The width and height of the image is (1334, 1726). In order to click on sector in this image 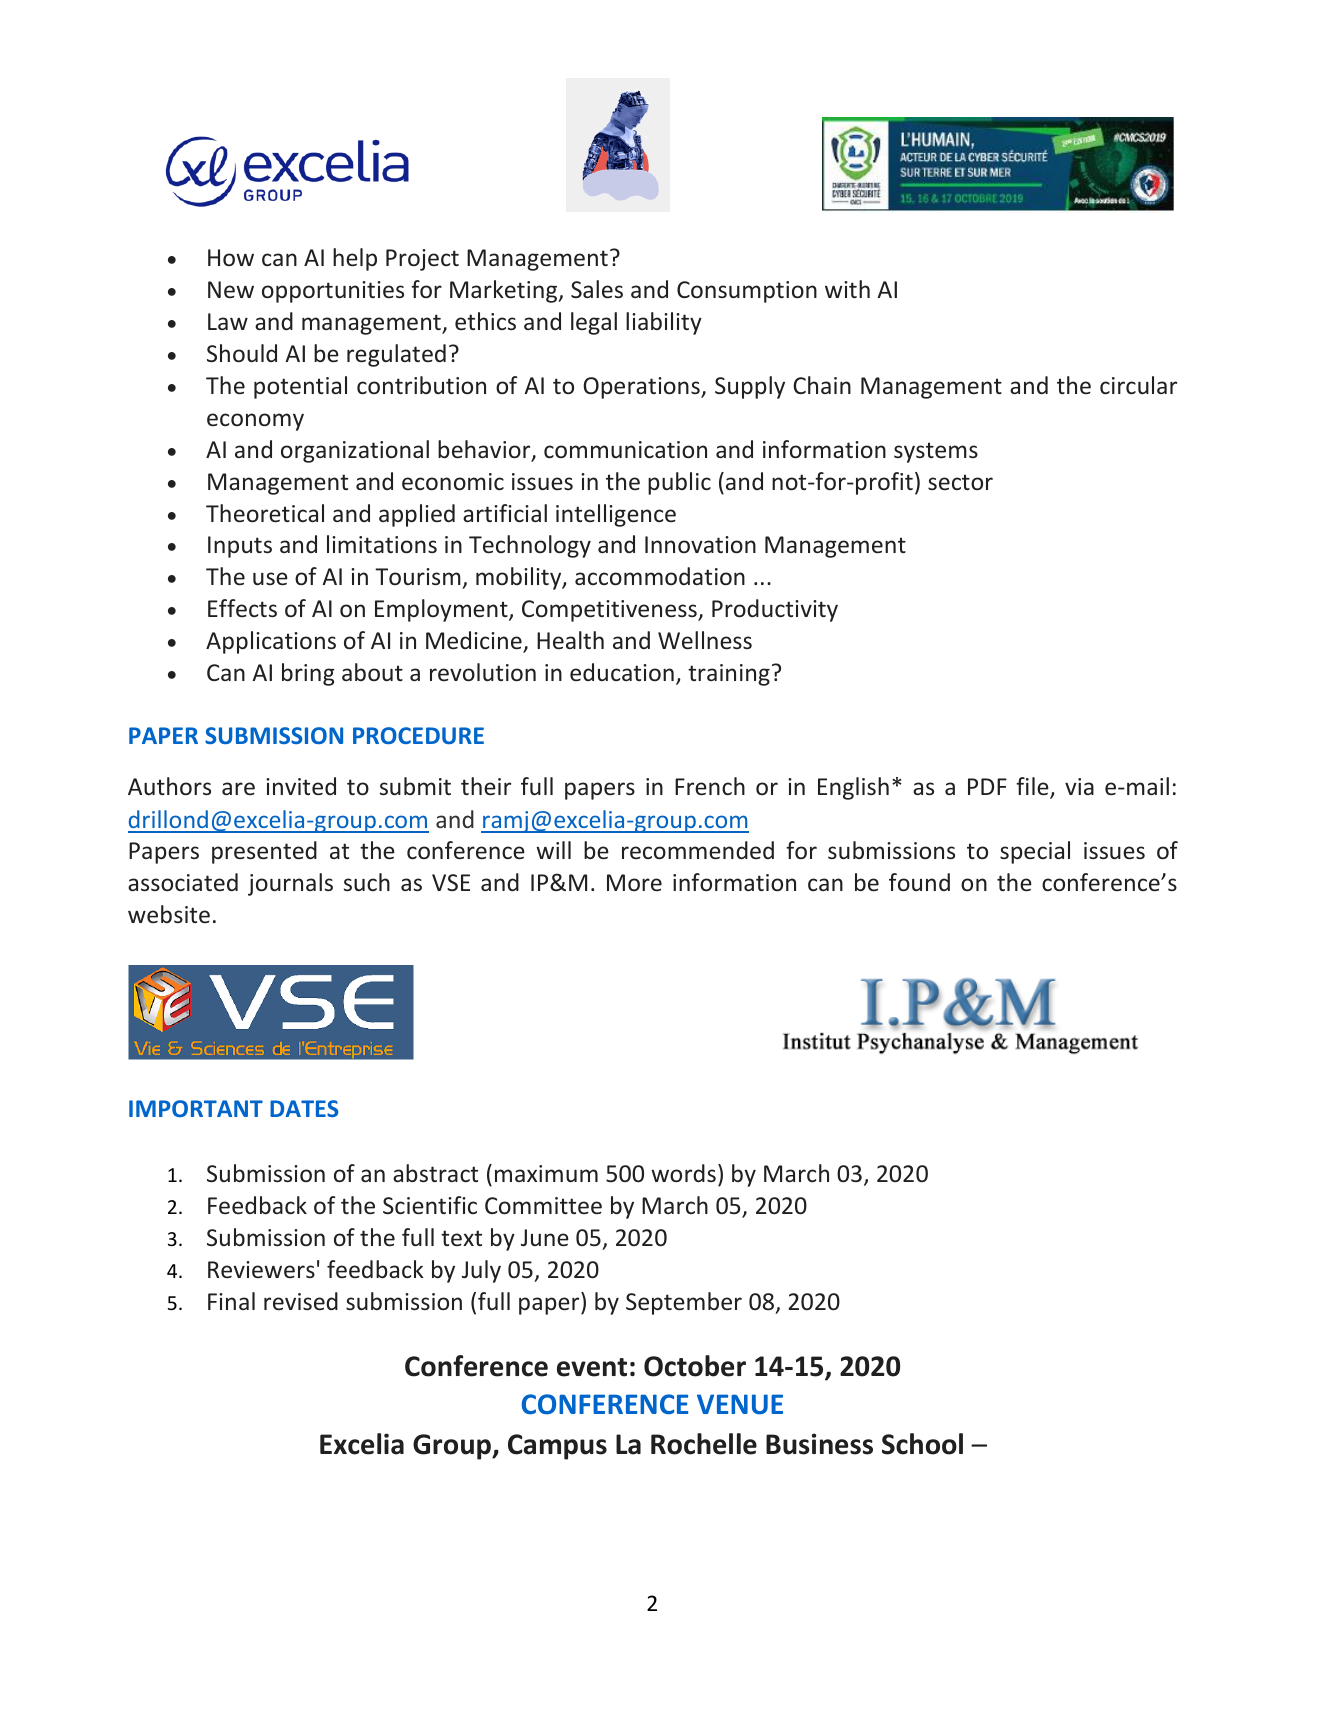, I will do `click(960, 482)`.
